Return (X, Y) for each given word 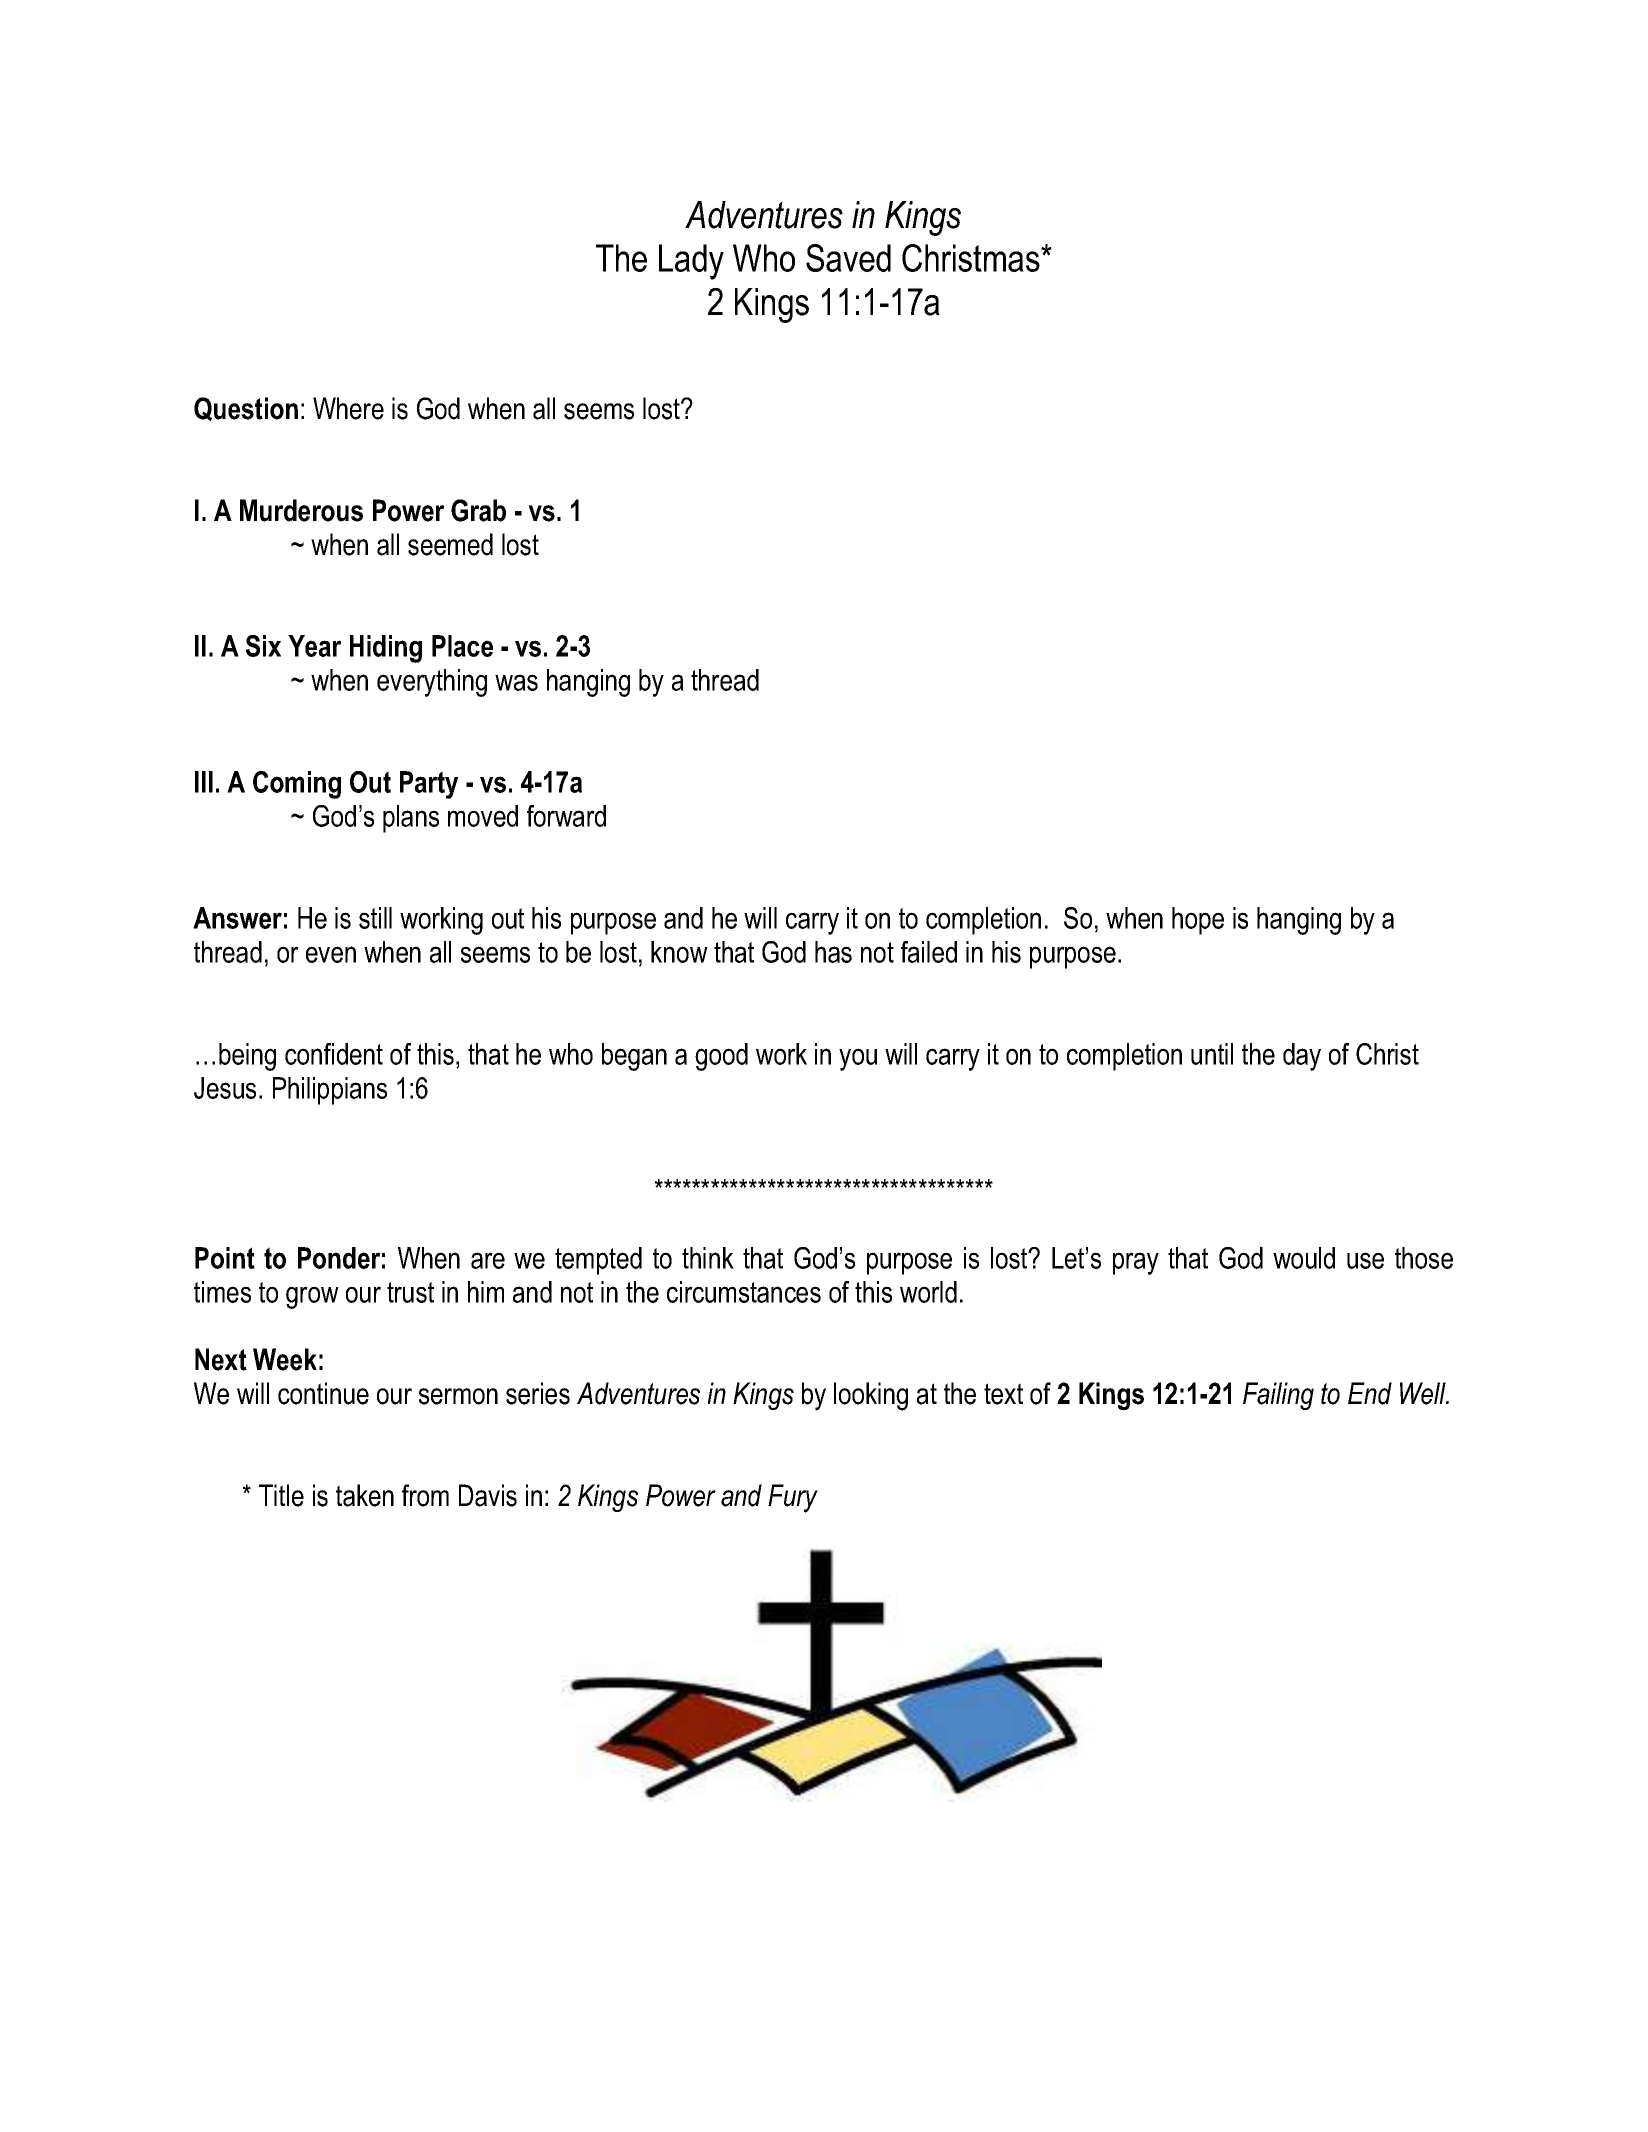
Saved (848, 258)
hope (1198, 921)
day (1302, 1057)
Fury (793, 1498)
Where (348, 408)
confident (334, 1054)
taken (365, 1495)
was (516, 682)
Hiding (386, 649)
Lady (691, 262)
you (858, 1059)
